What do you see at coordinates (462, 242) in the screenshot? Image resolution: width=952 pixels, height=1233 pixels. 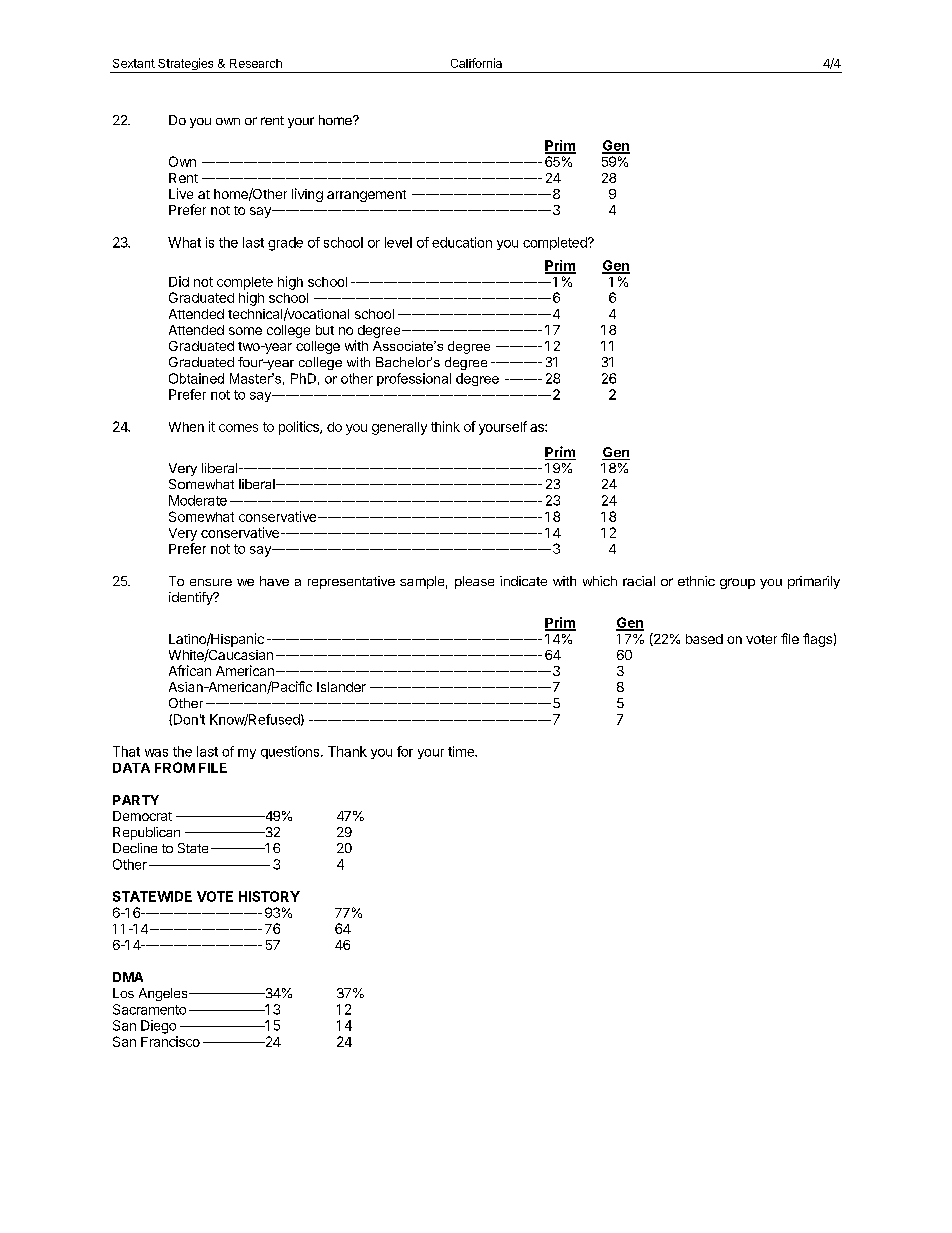 I see `education` at bounding box center [462, 242].
